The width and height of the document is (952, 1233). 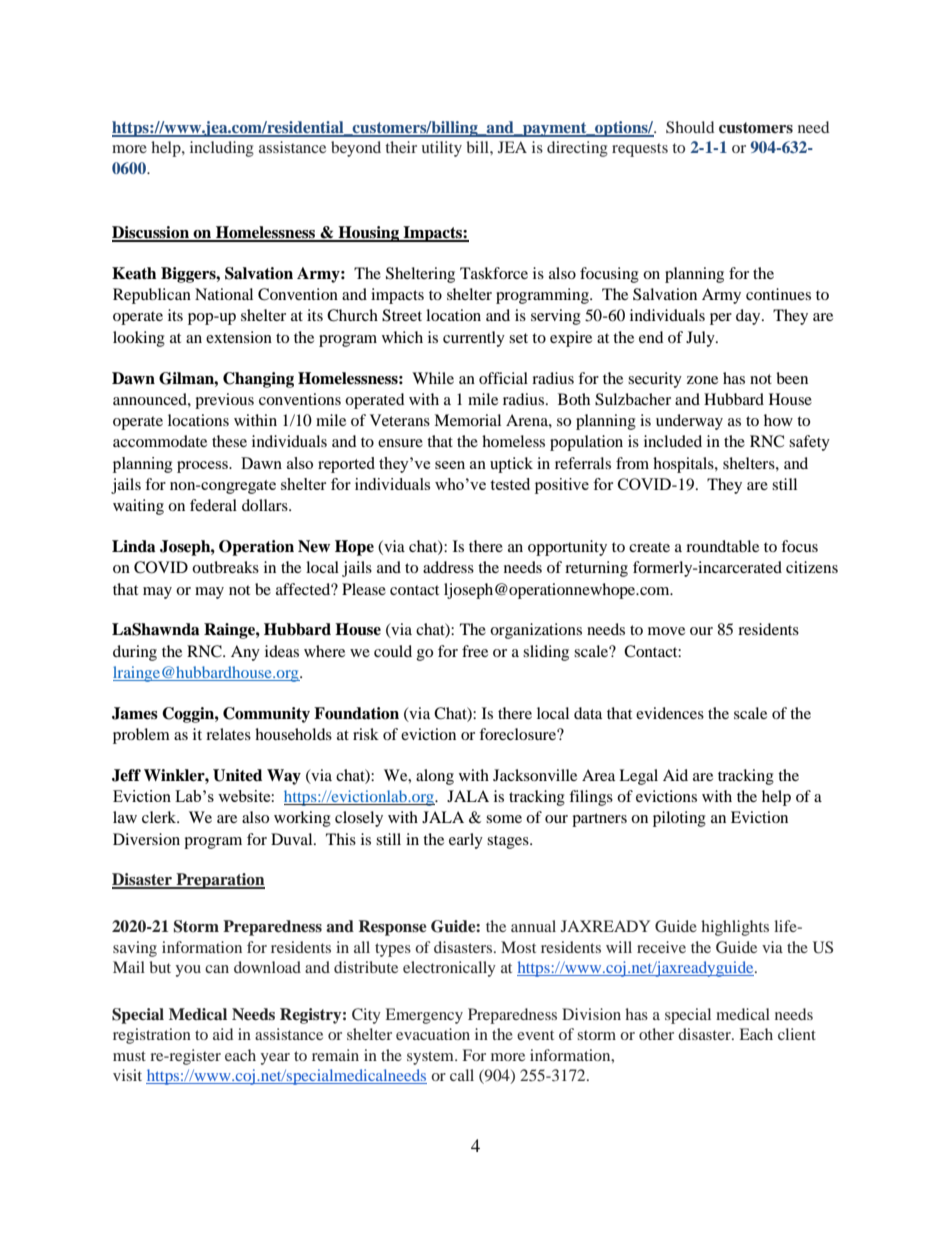 I want to click on client, so click(x=797, y=1034).
